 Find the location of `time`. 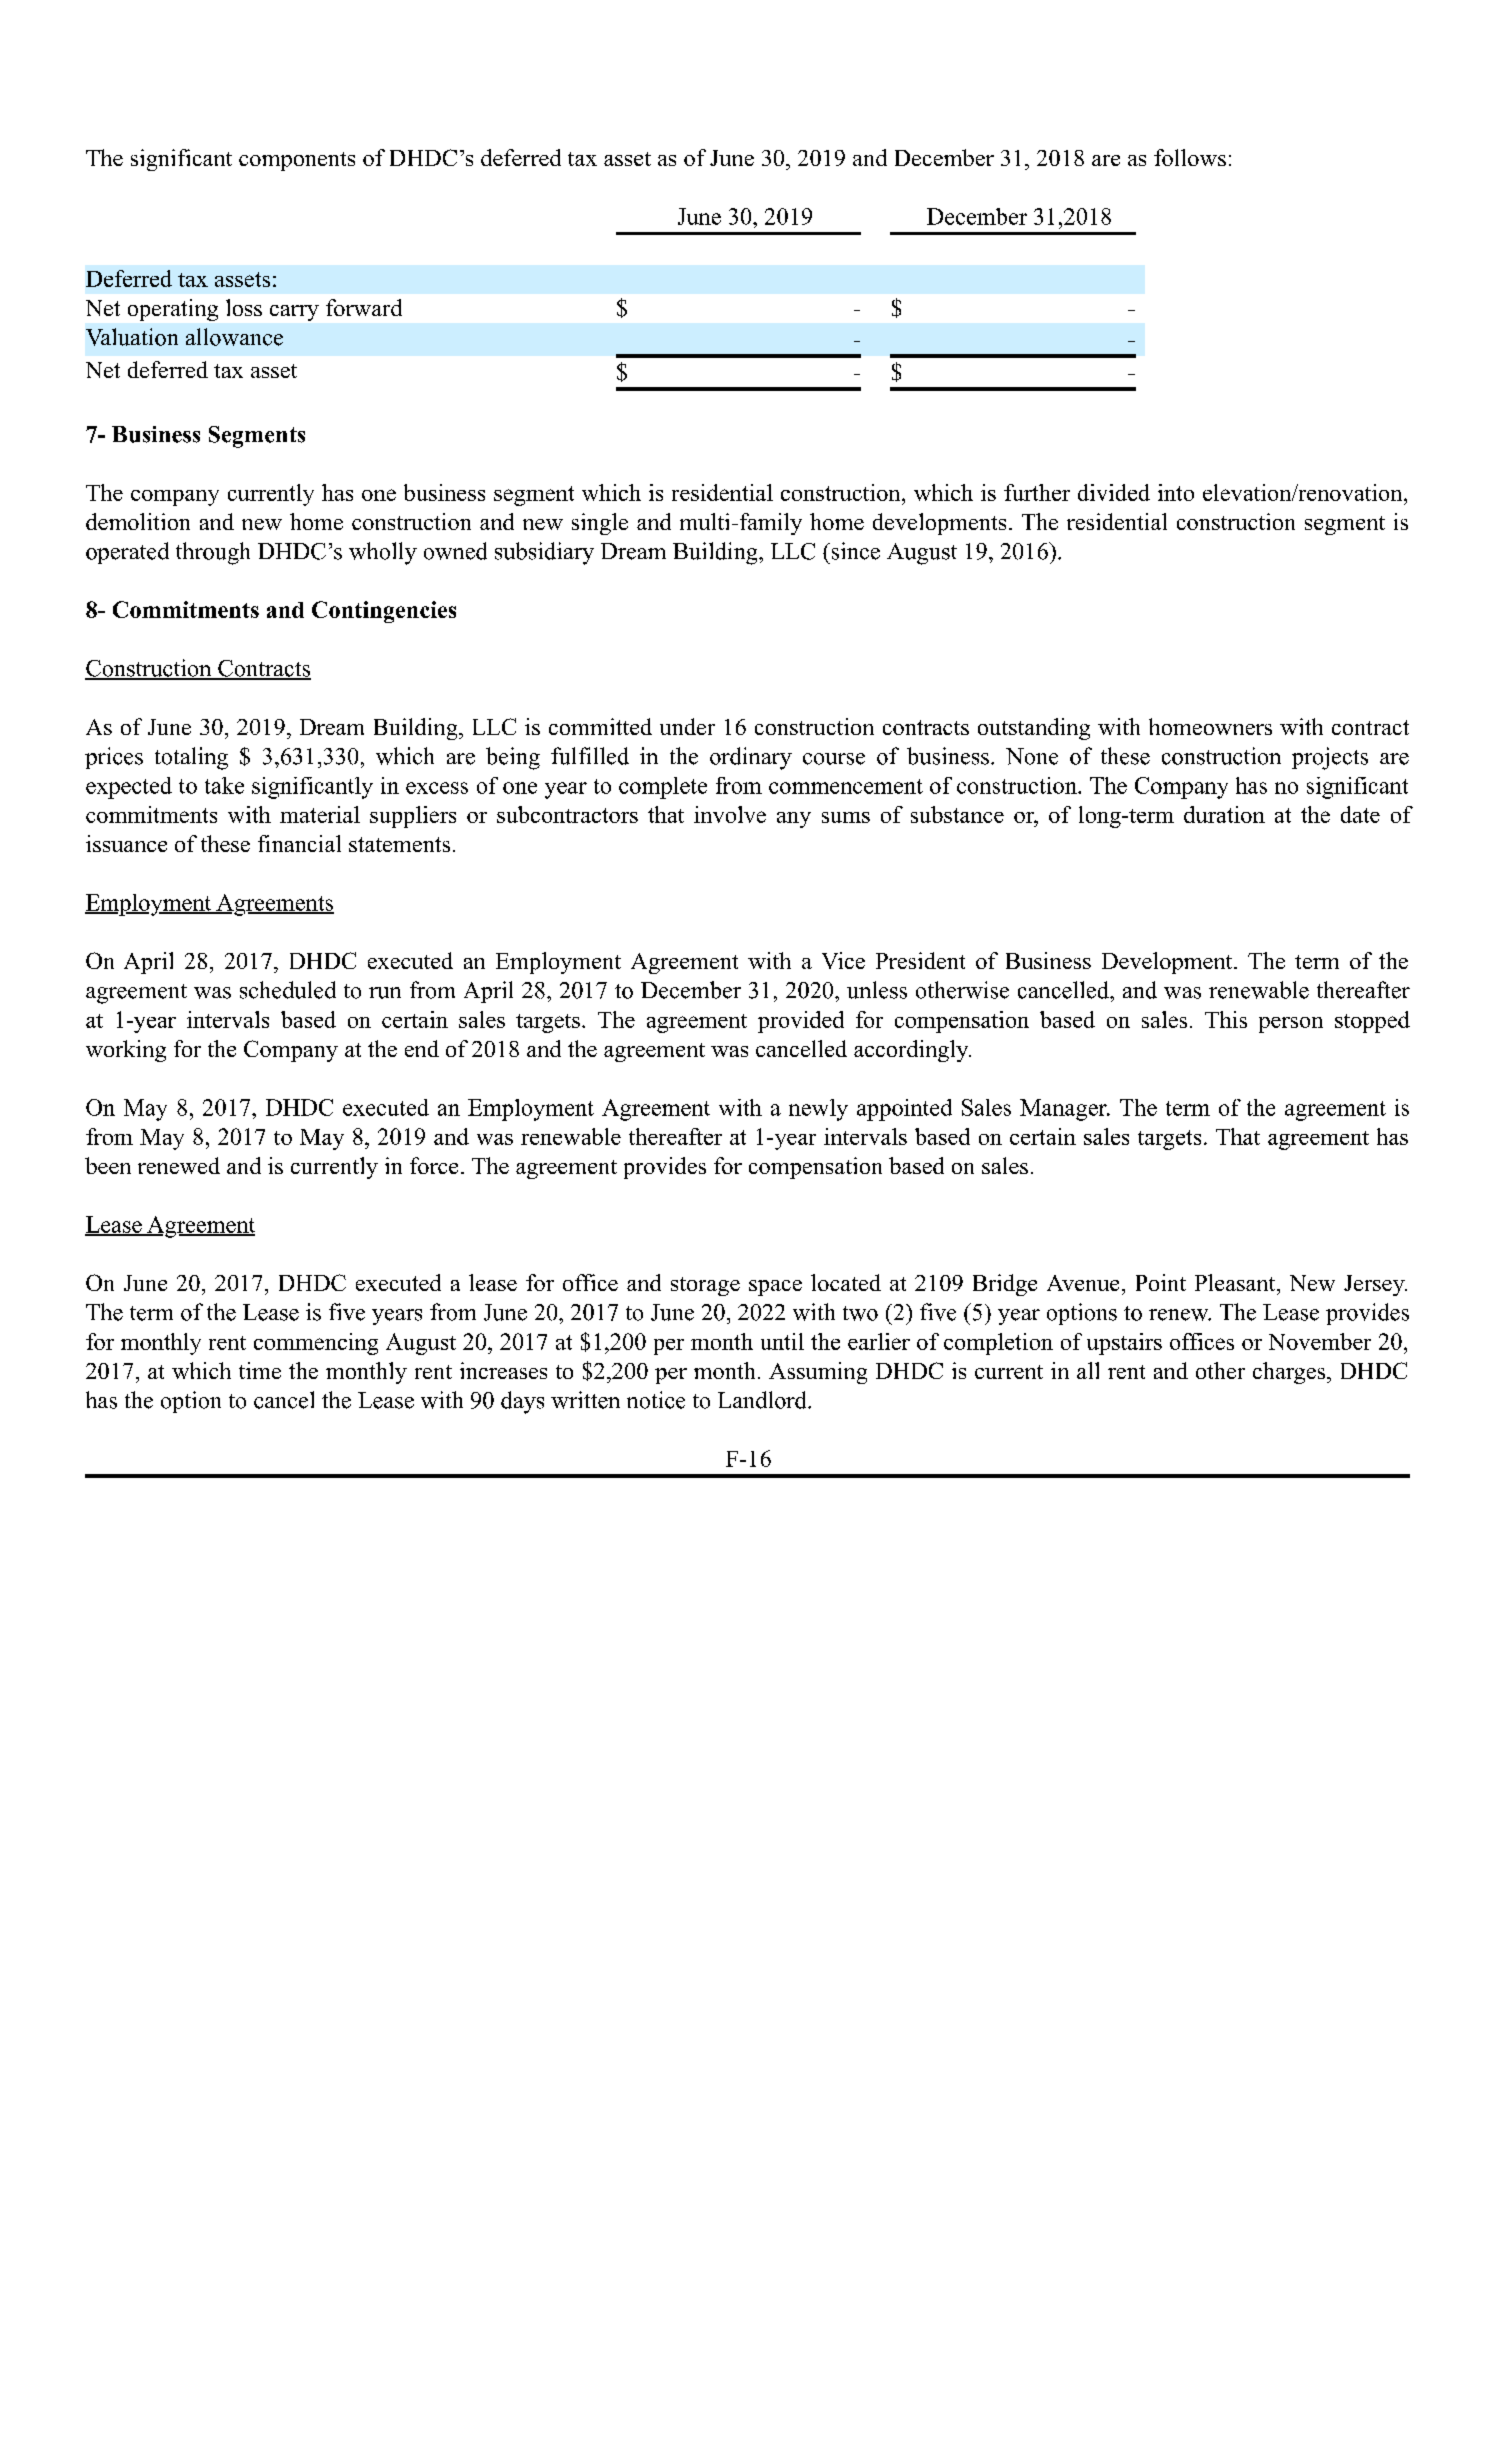

time is located at coordinates (260, 1370).
